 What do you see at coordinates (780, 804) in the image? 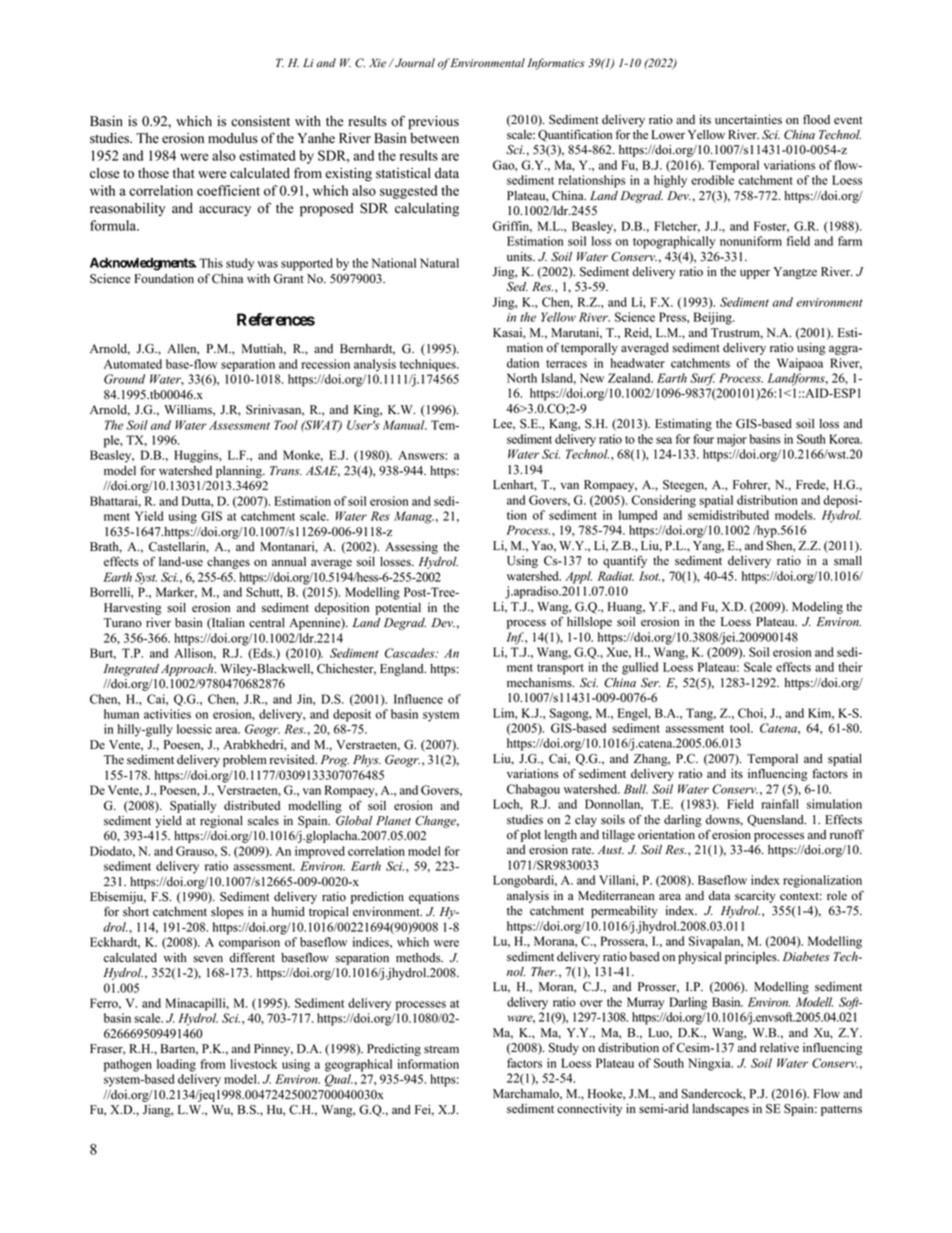
I see `rainfall` at bounding box center [780, 804].
